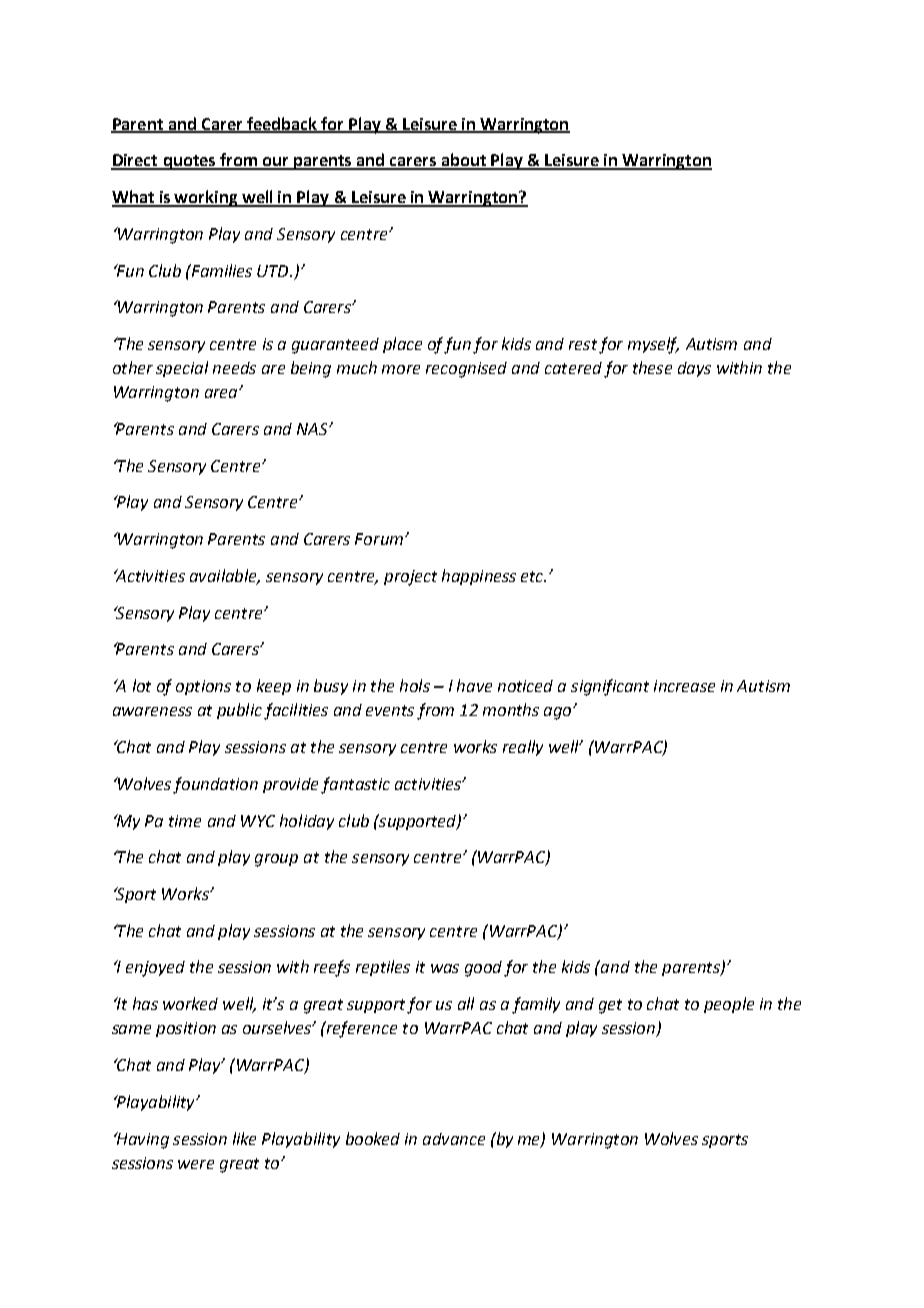 The width and height of the screenshot is (924, 1308). What do you see at coordinates (653, 345) in the screenshot?
I see `myself` at bounding box center [653, 345].
